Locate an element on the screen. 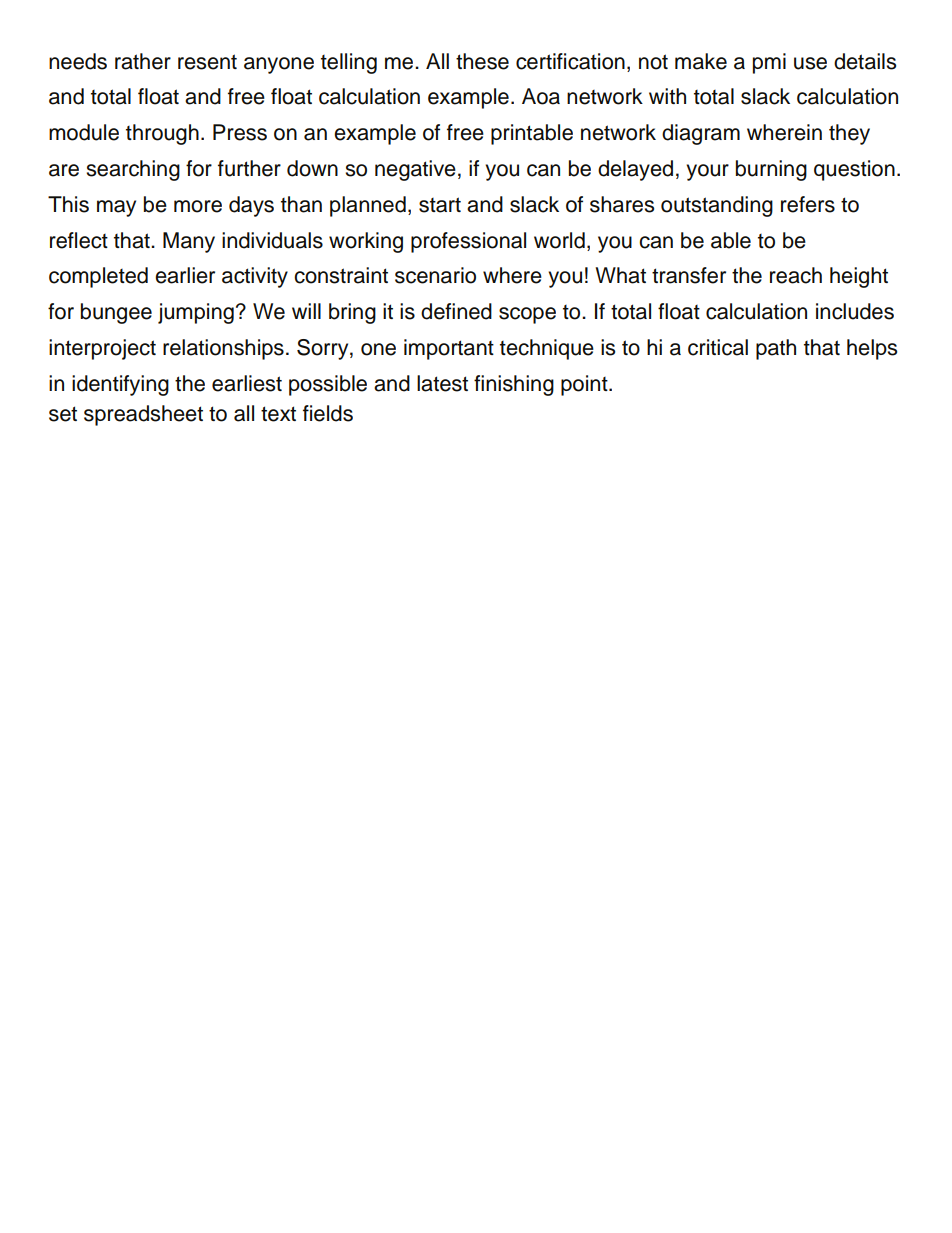 The height and width of the screenshot is (1233, 952). spreadsheet is located at coordinates (143, 415).
